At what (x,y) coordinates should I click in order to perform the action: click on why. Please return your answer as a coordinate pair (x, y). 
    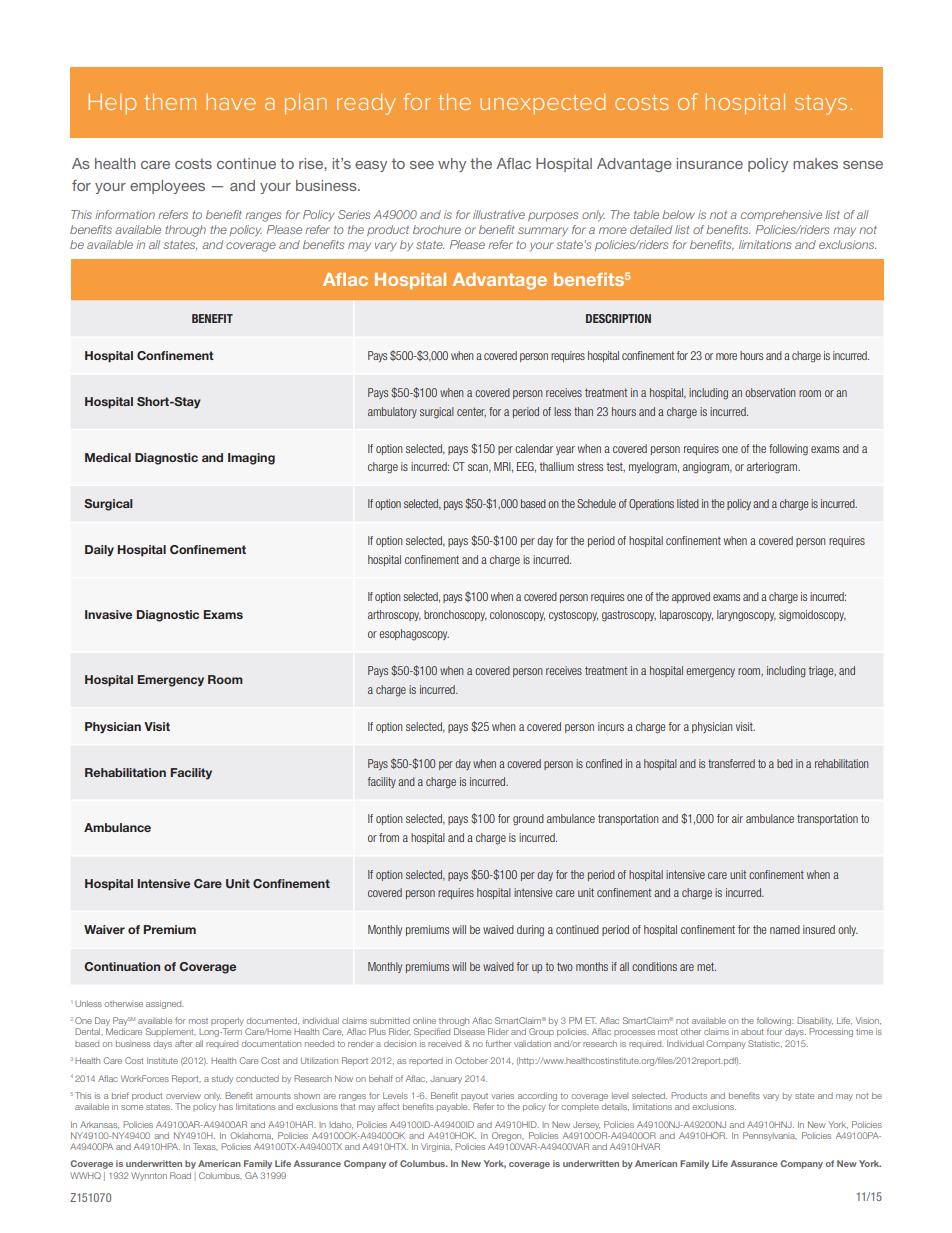
    Looking at the image, I should click on (452, 165).
